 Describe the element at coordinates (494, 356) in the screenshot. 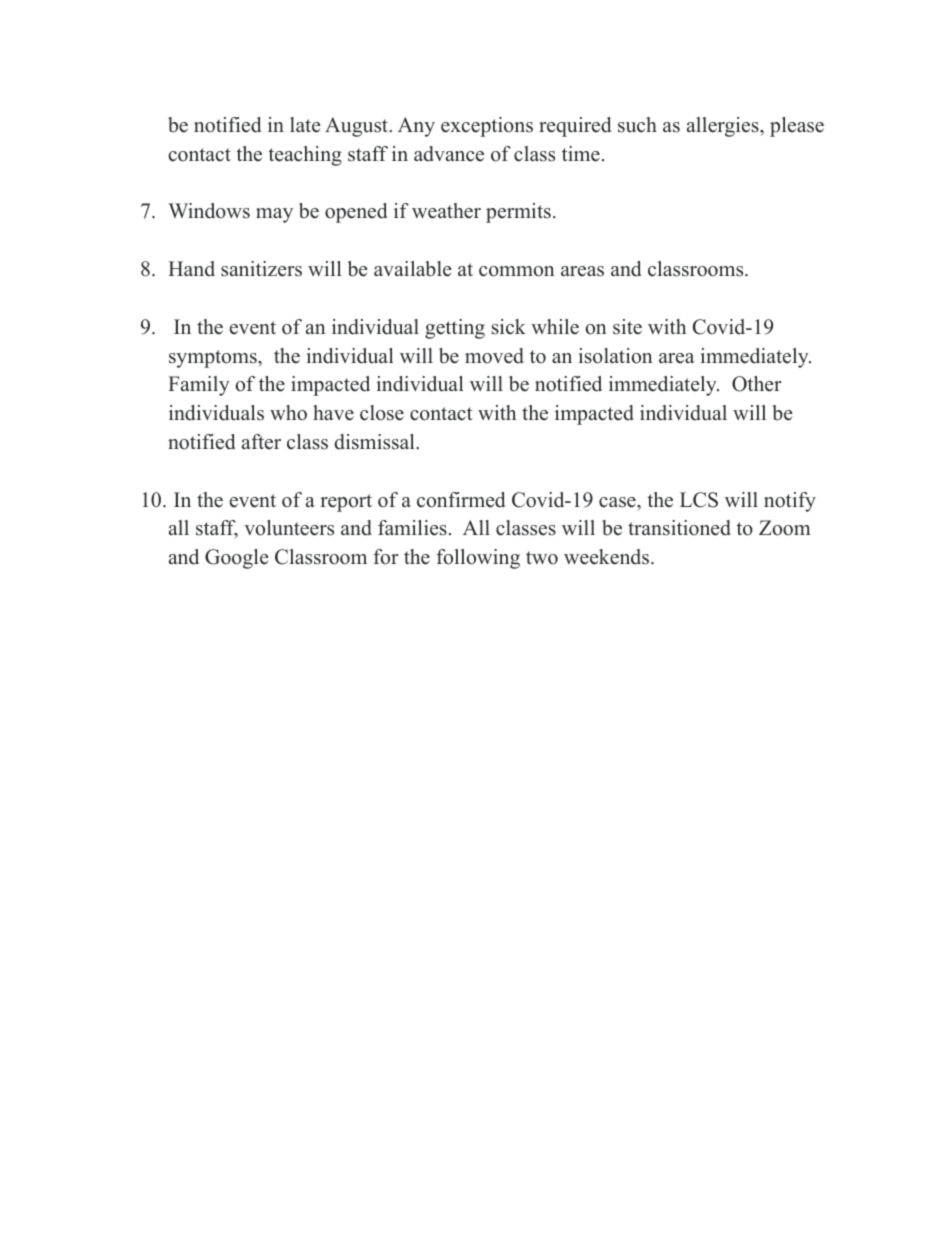

I see `moved` at that location.
